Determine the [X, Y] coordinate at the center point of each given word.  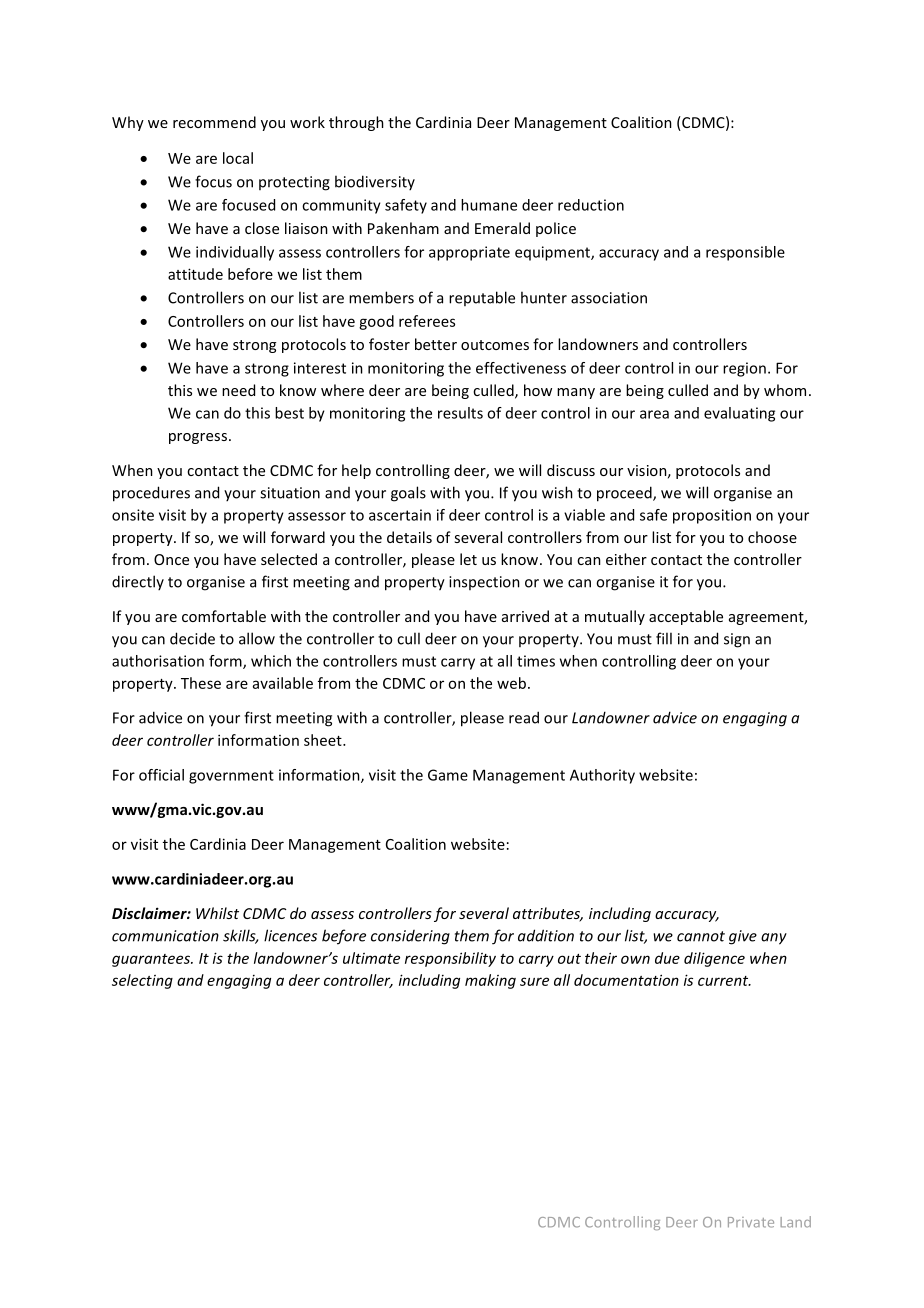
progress [198, 438]
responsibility [450, 959]
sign [737, 640]
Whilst [217, 913]
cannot [701, 936]
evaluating [739, 414]
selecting [142, 981]
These [201, 683]
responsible [745, 253]
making [490, 981]
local [238, 158]
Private [751, 1222]
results [460, 413]
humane [489, 205]
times [536, 661]
